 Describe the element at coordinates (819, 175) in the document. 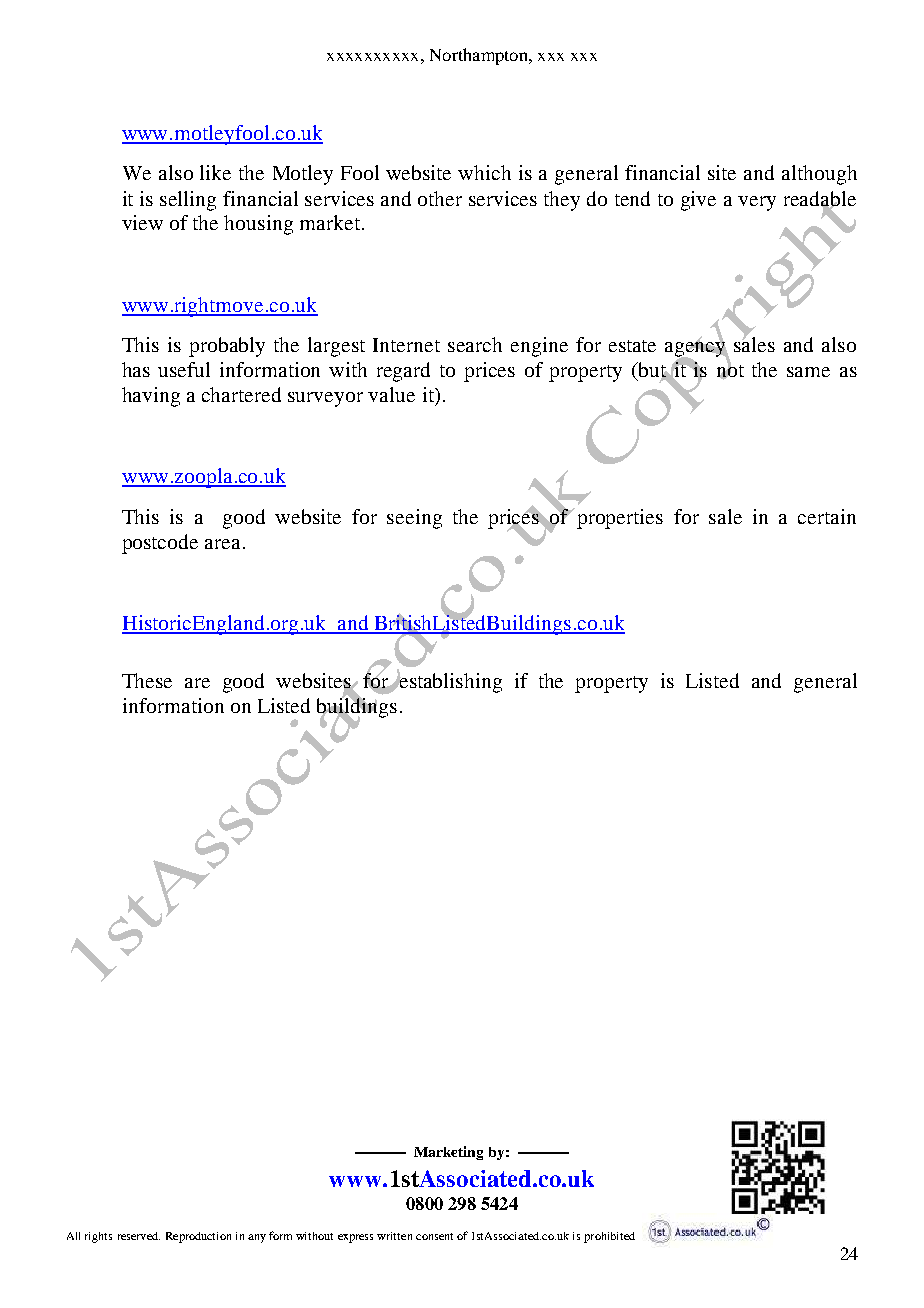

I see `although` at that location.
